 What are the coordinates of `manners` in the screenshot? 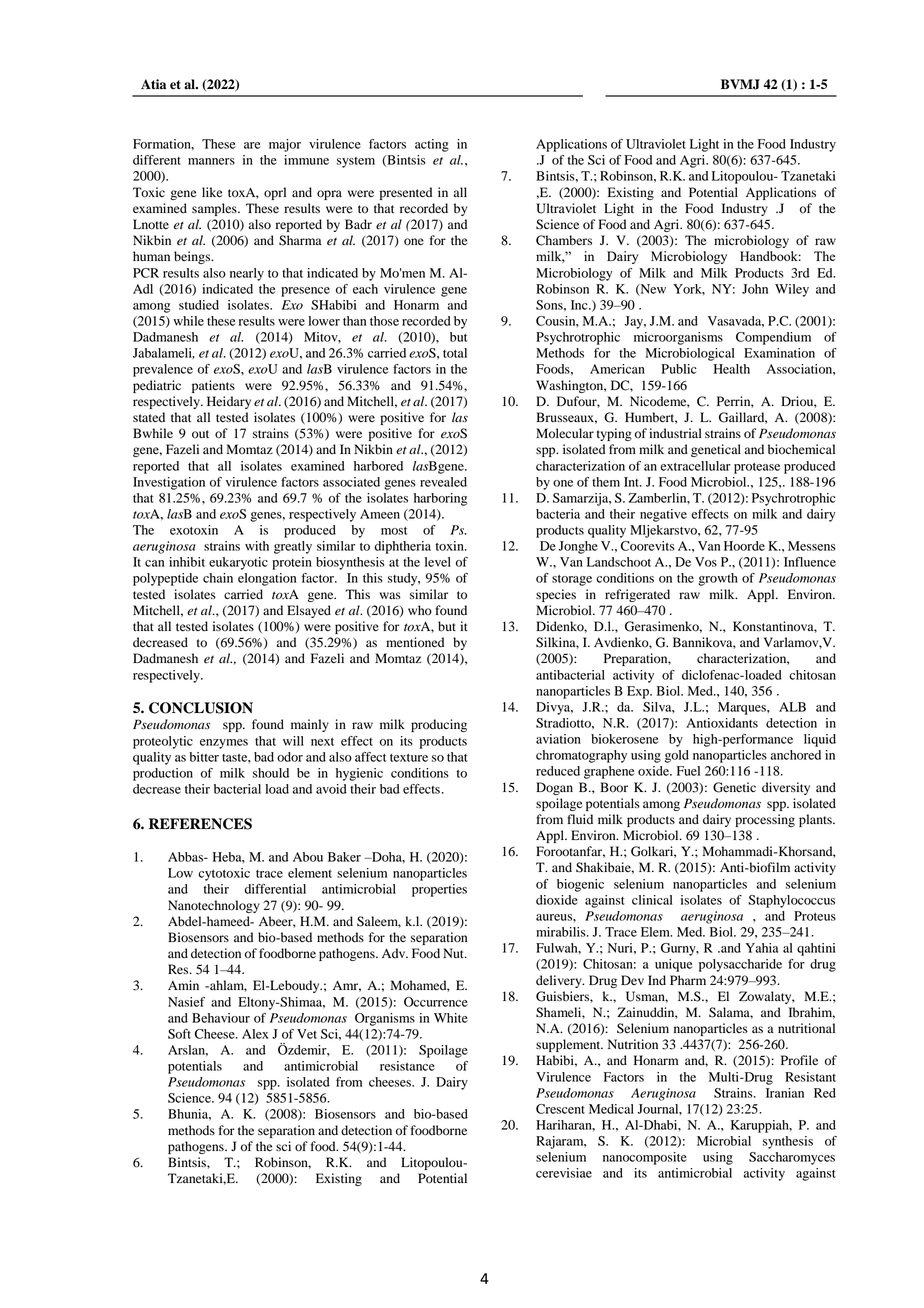 It's located at (211, 161).
